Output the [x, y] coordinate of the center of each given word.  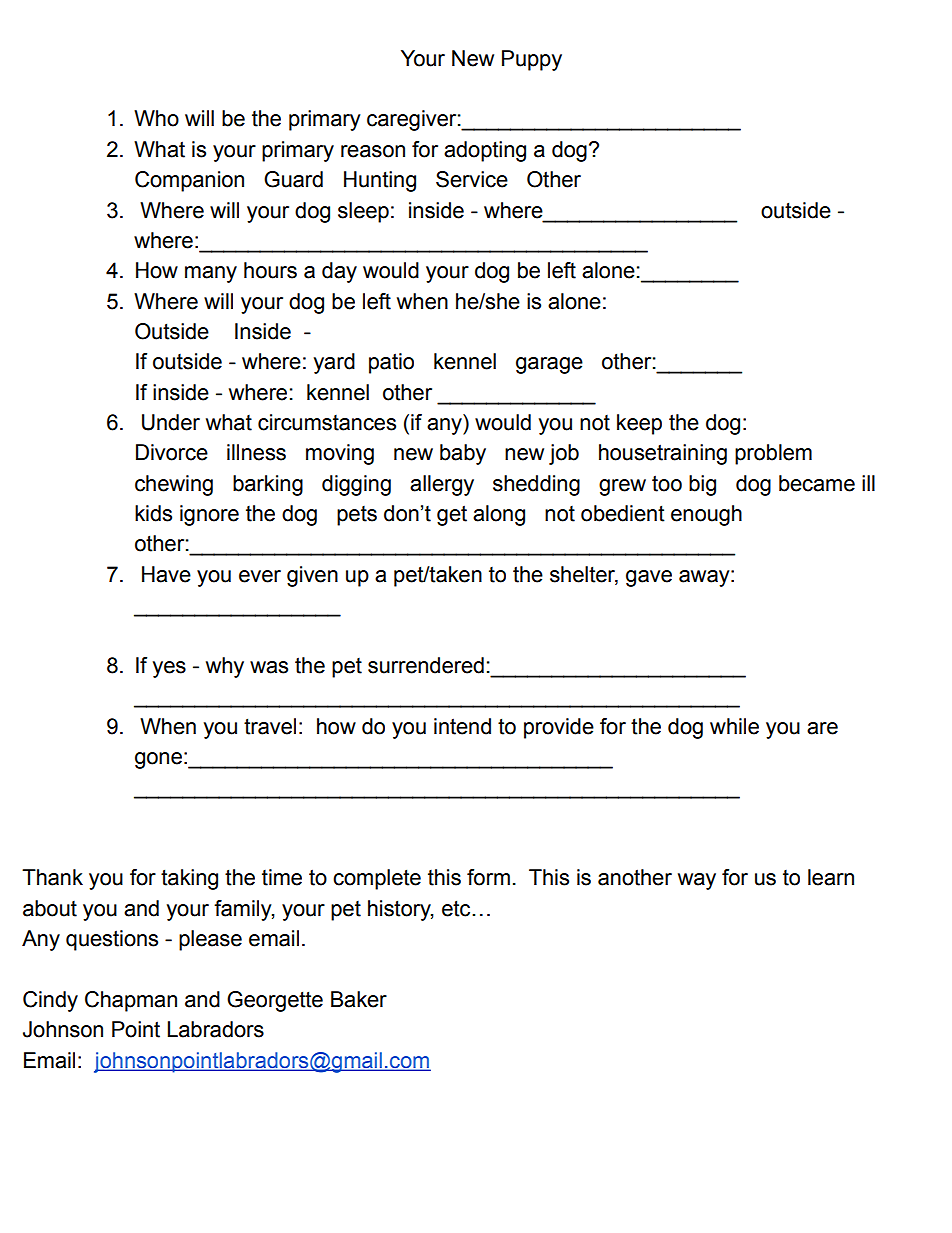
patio [391, 363]
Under [171, 422]
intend [462, 726]
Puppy [532, 60]
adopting [485, 151]
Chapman [131, 1001]
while [734, 726]
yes [169, 669]
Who [156, 118]
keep [639, 424]
